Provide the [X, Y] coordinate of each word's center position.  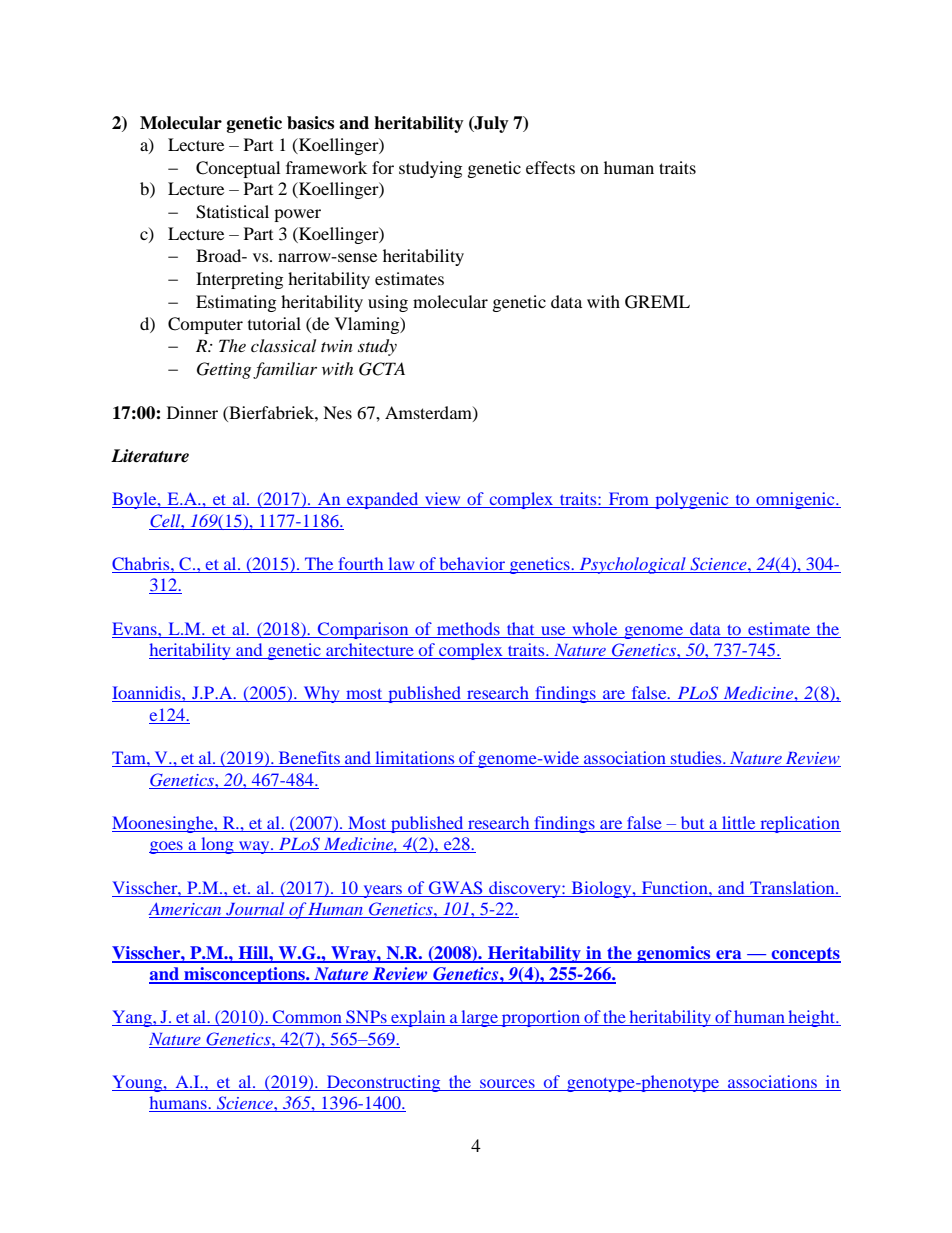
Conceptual [238, 169]
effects [550, 167]
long [217, 845]
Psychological [632, 565]
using [388, 303]
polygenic [692, 500]
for [383, 167]
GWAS [455, 887]
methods [468, 628]
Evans [135, 628]
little [738, 822]
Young [138, 1083]
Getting [224, 370]
